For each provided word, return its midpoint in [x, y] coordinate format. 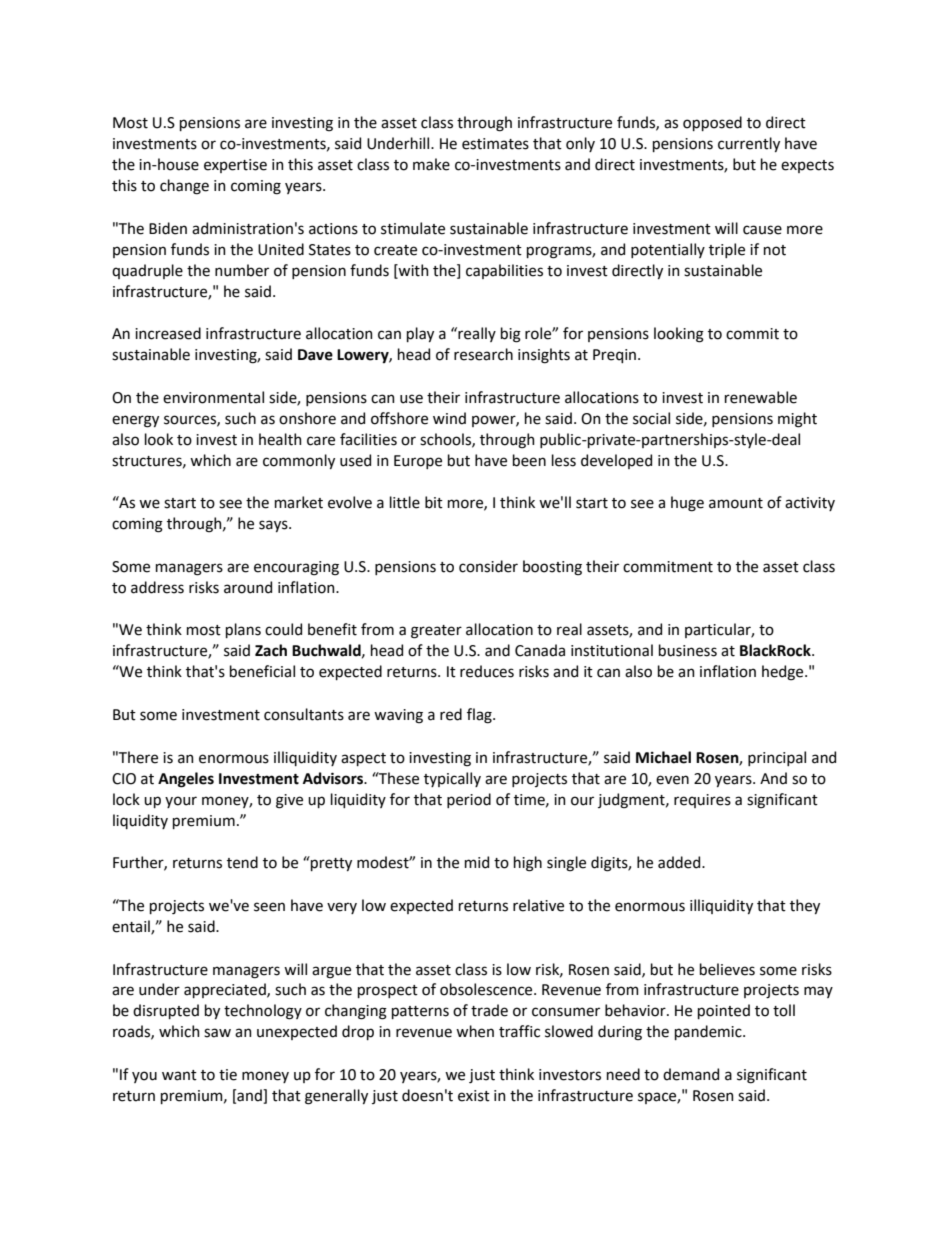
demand [691, 1074]
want [179, 1075]
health [280, 439]
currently [749, 144]
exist [474, 1096]
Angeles [186, 780]
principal [777, 758]
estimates [495, 144]
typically [452, 779]
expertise [235, 166]
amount [736, 503]
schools [446, 440]
